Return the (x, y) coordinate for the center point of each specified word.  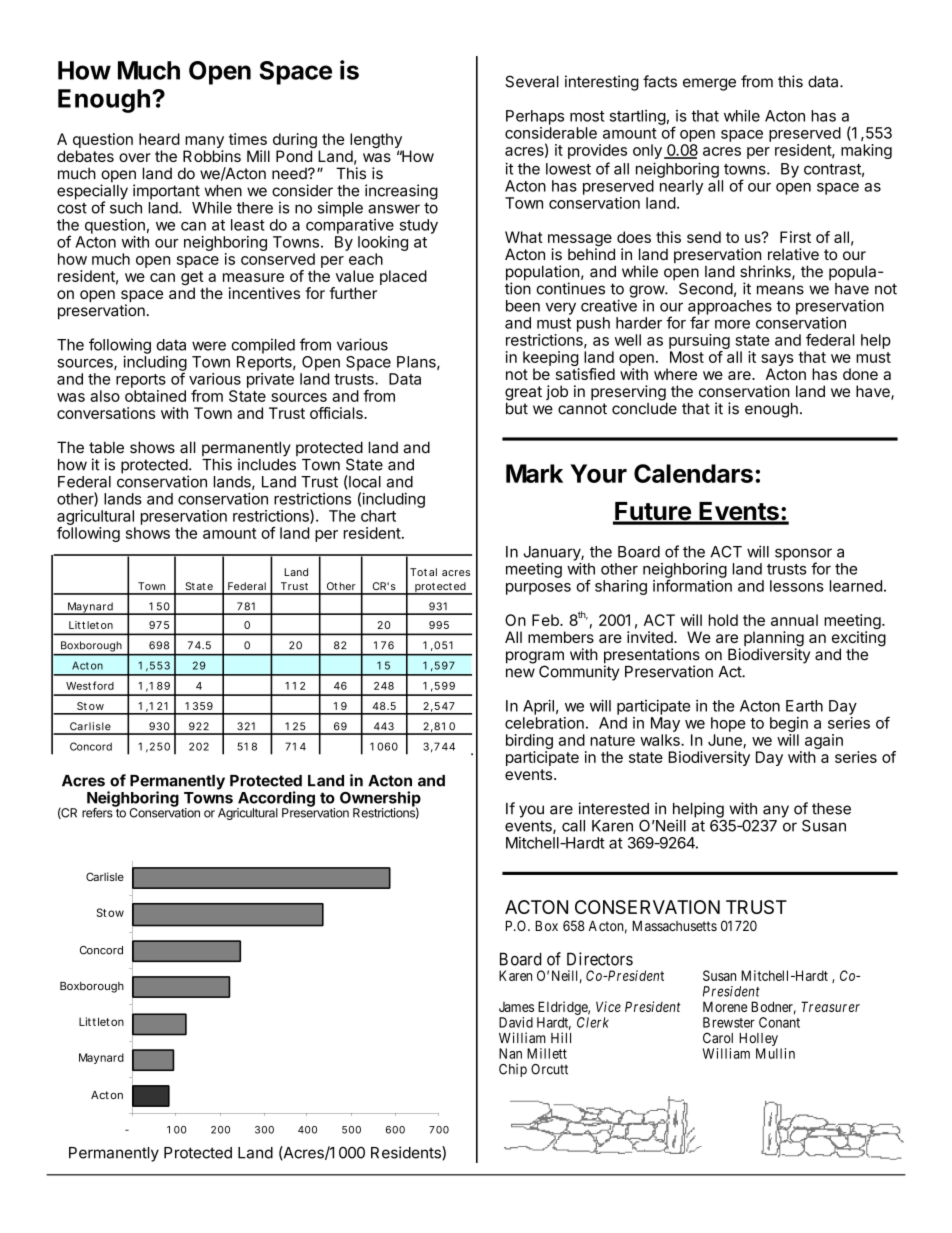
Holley (758, 1041)
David (516, 1022)
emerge (709, 84)
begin (789, 724)
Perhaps (535, 117)
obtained (155, 396)
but (517, 407)
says (777, 361)
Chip (513, 1070)
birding (529, 743)
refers (98, 812)
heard (159, 139)
